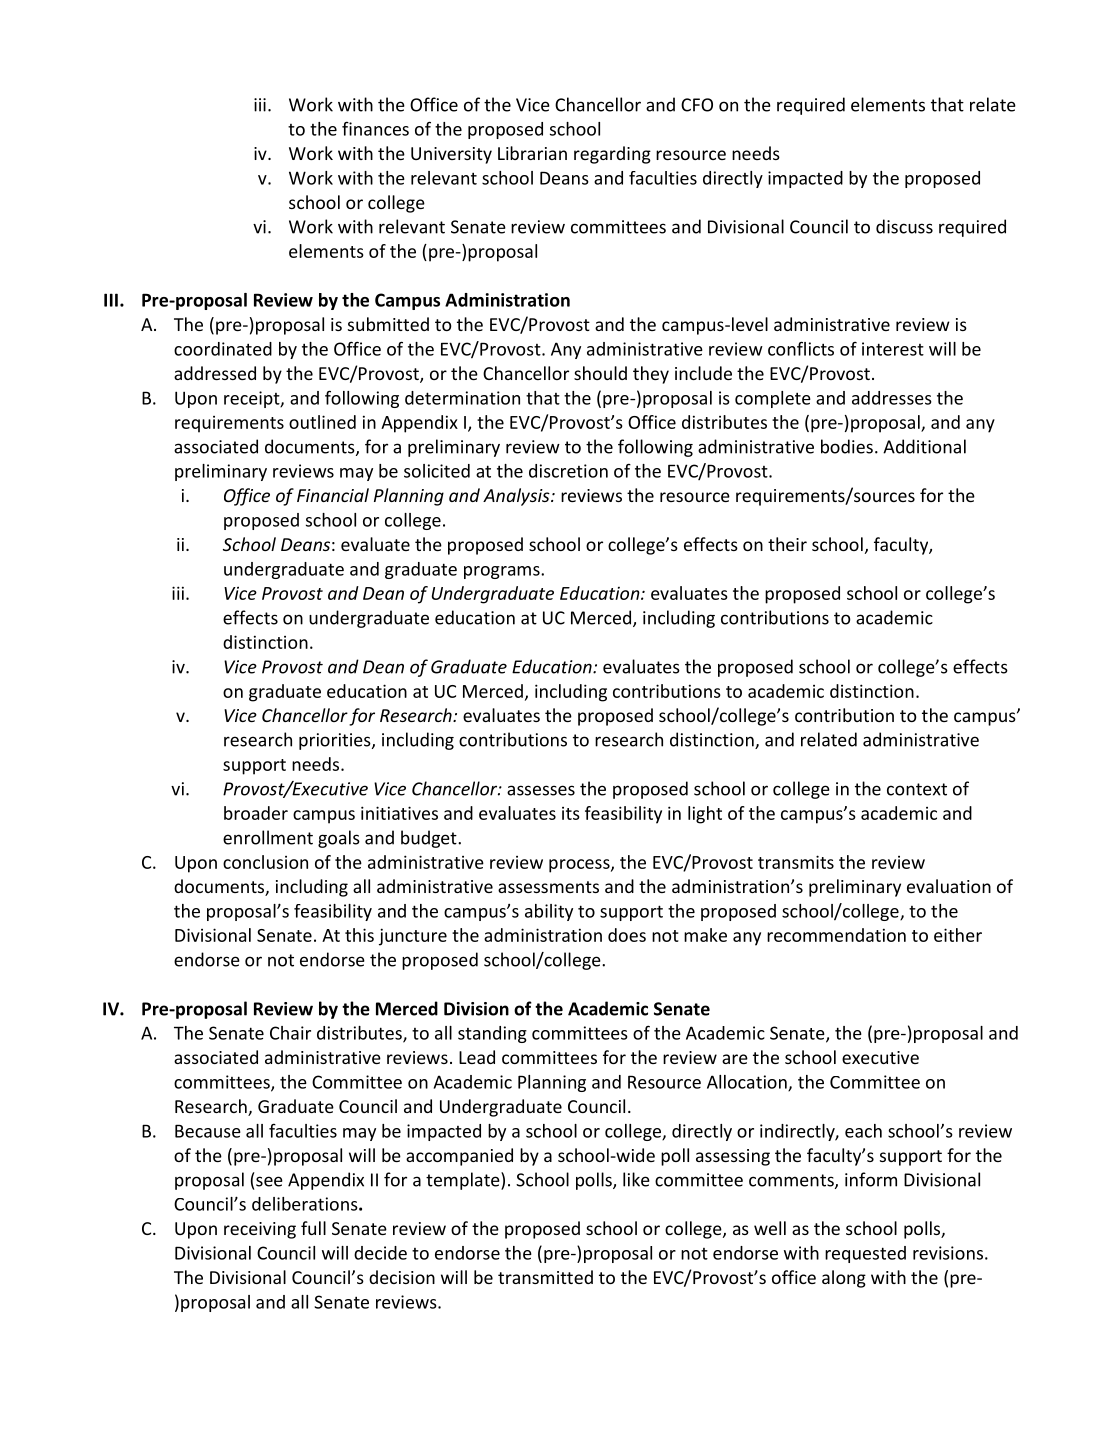  What do you see at coordinates (627, 935) in the image?
I see `does` at bounding box center [627, 935].
